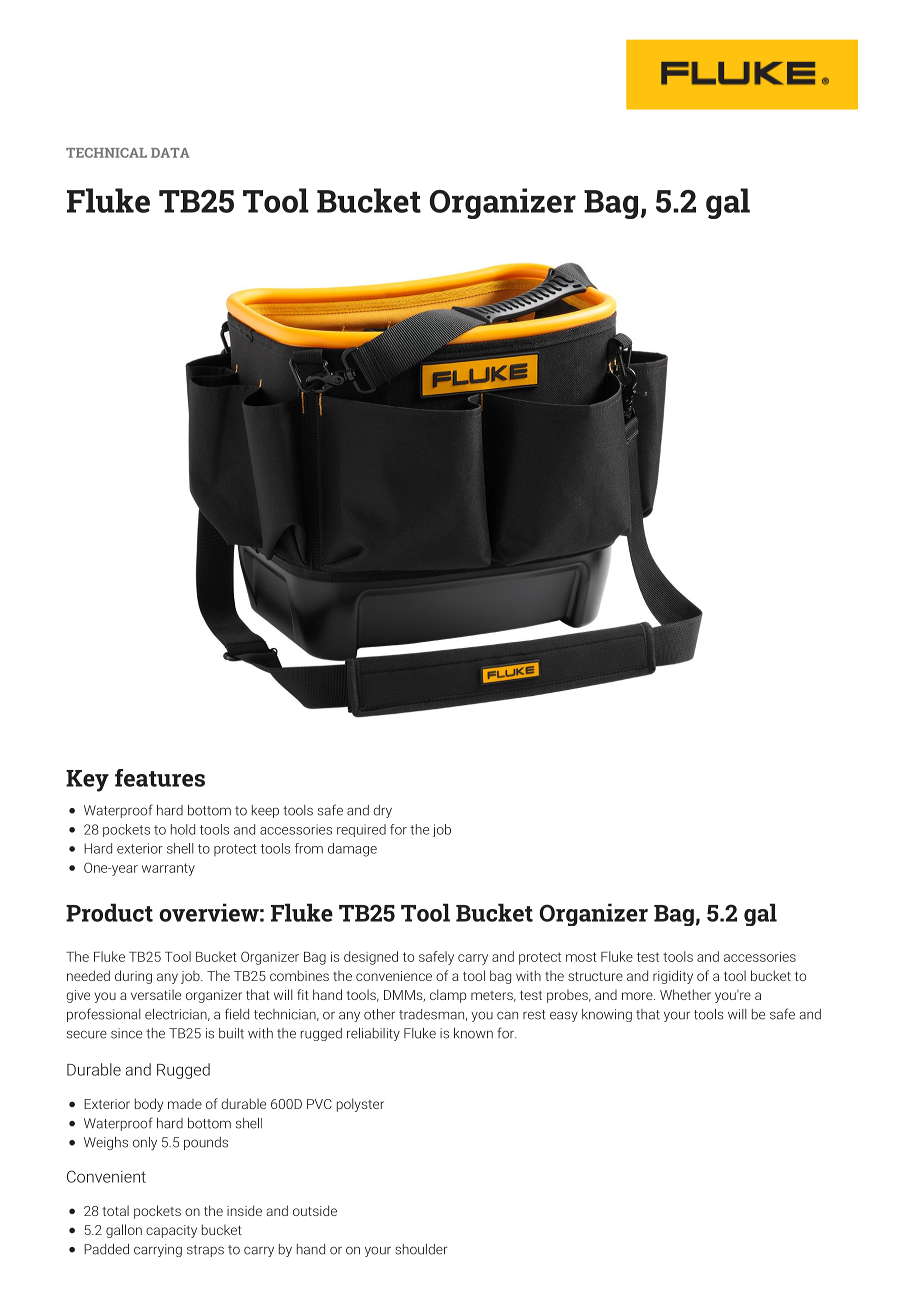 The height and width of the image is (1308, 924). Describe the element at coordinates (106, 153) in the image. I see `TECHNICAL` at that location.
